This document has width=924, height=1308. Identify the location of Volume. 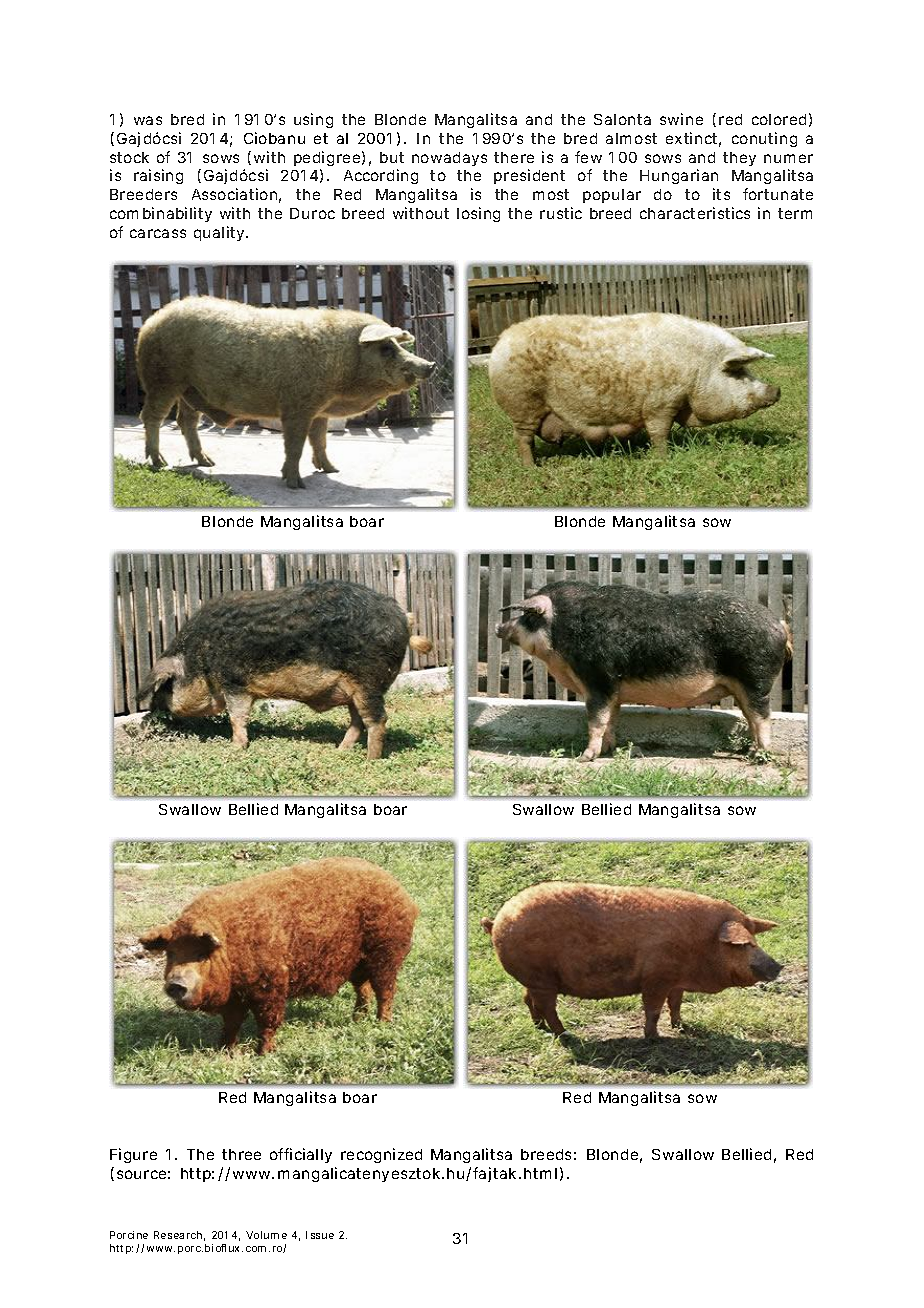
(266, 1235).
